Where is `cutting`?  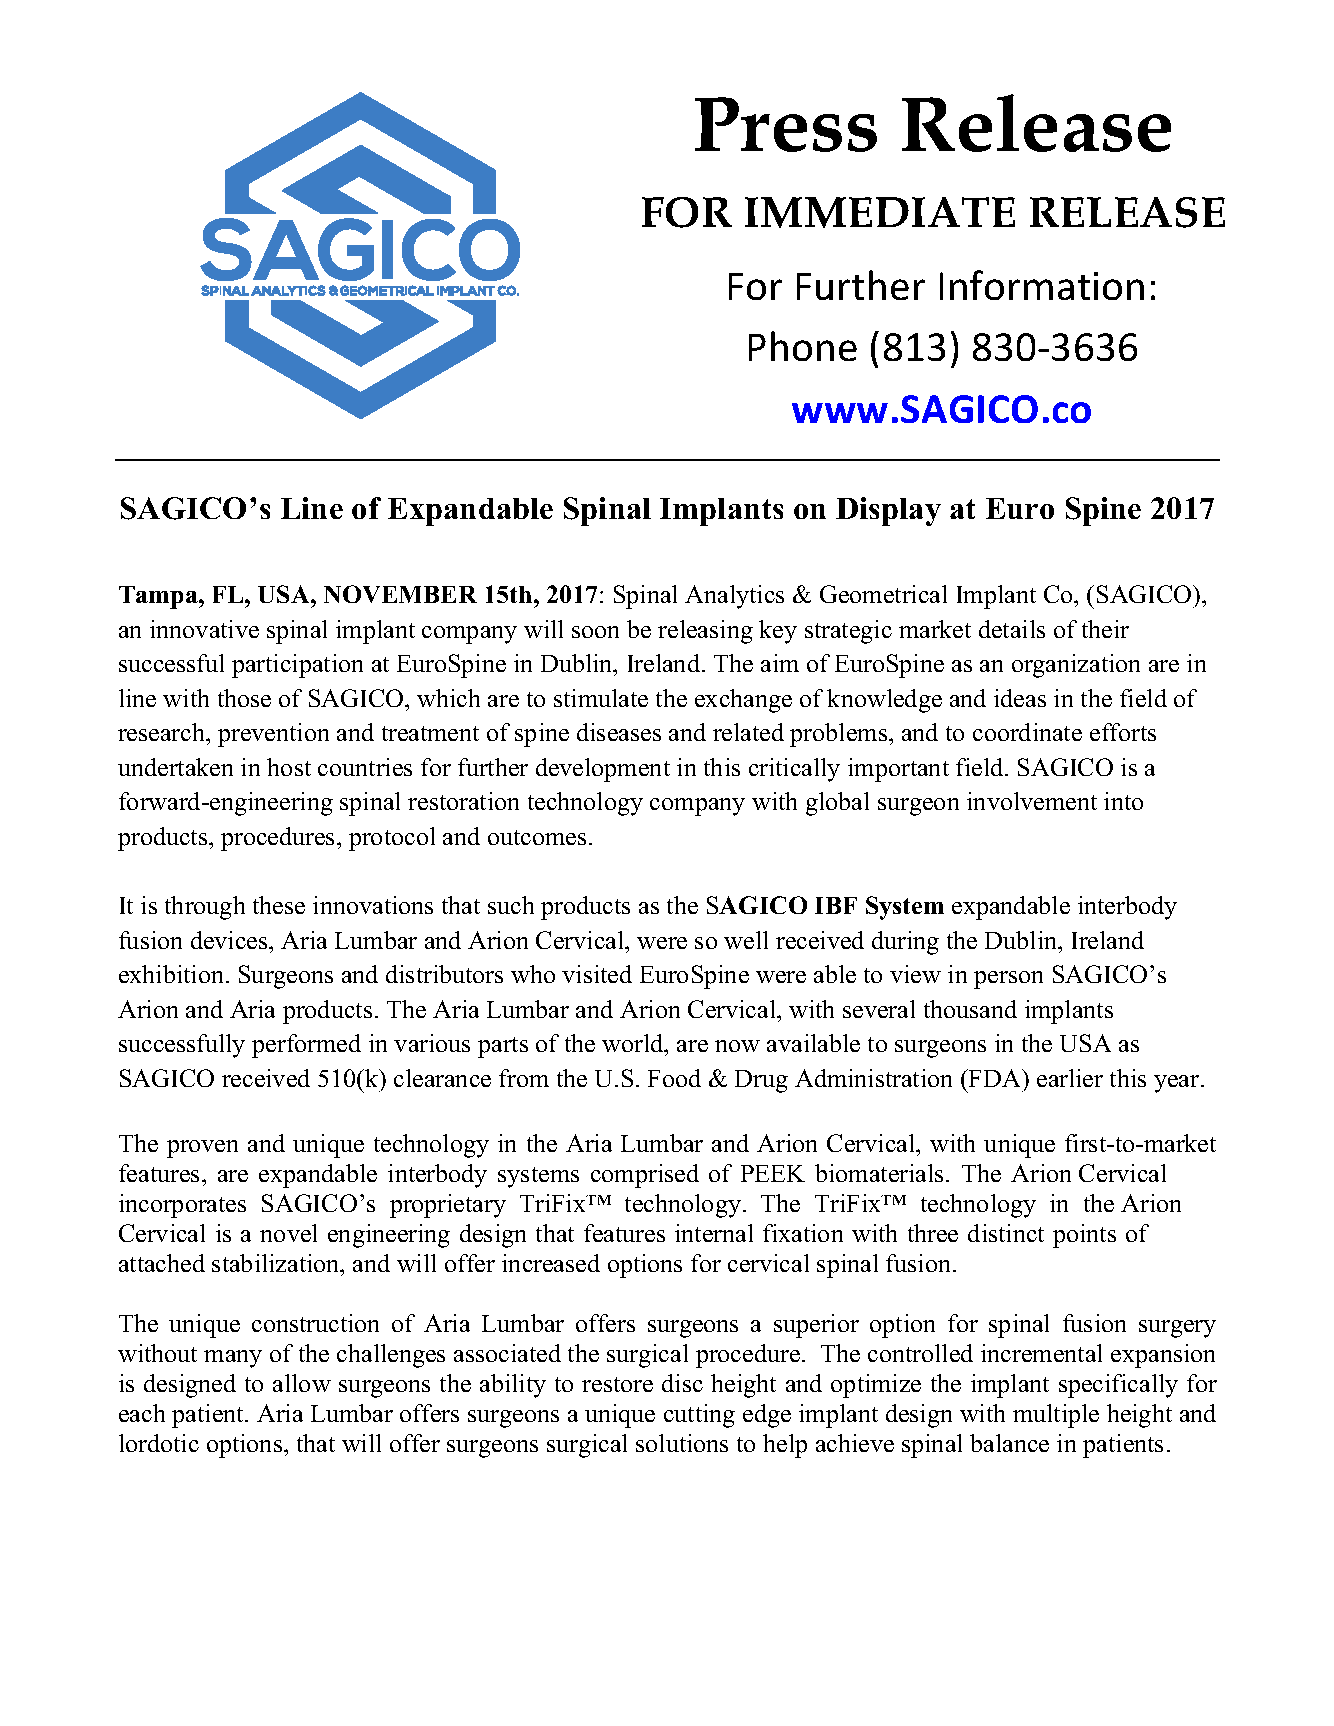 cutting is located at coordinates (699, 1416).
